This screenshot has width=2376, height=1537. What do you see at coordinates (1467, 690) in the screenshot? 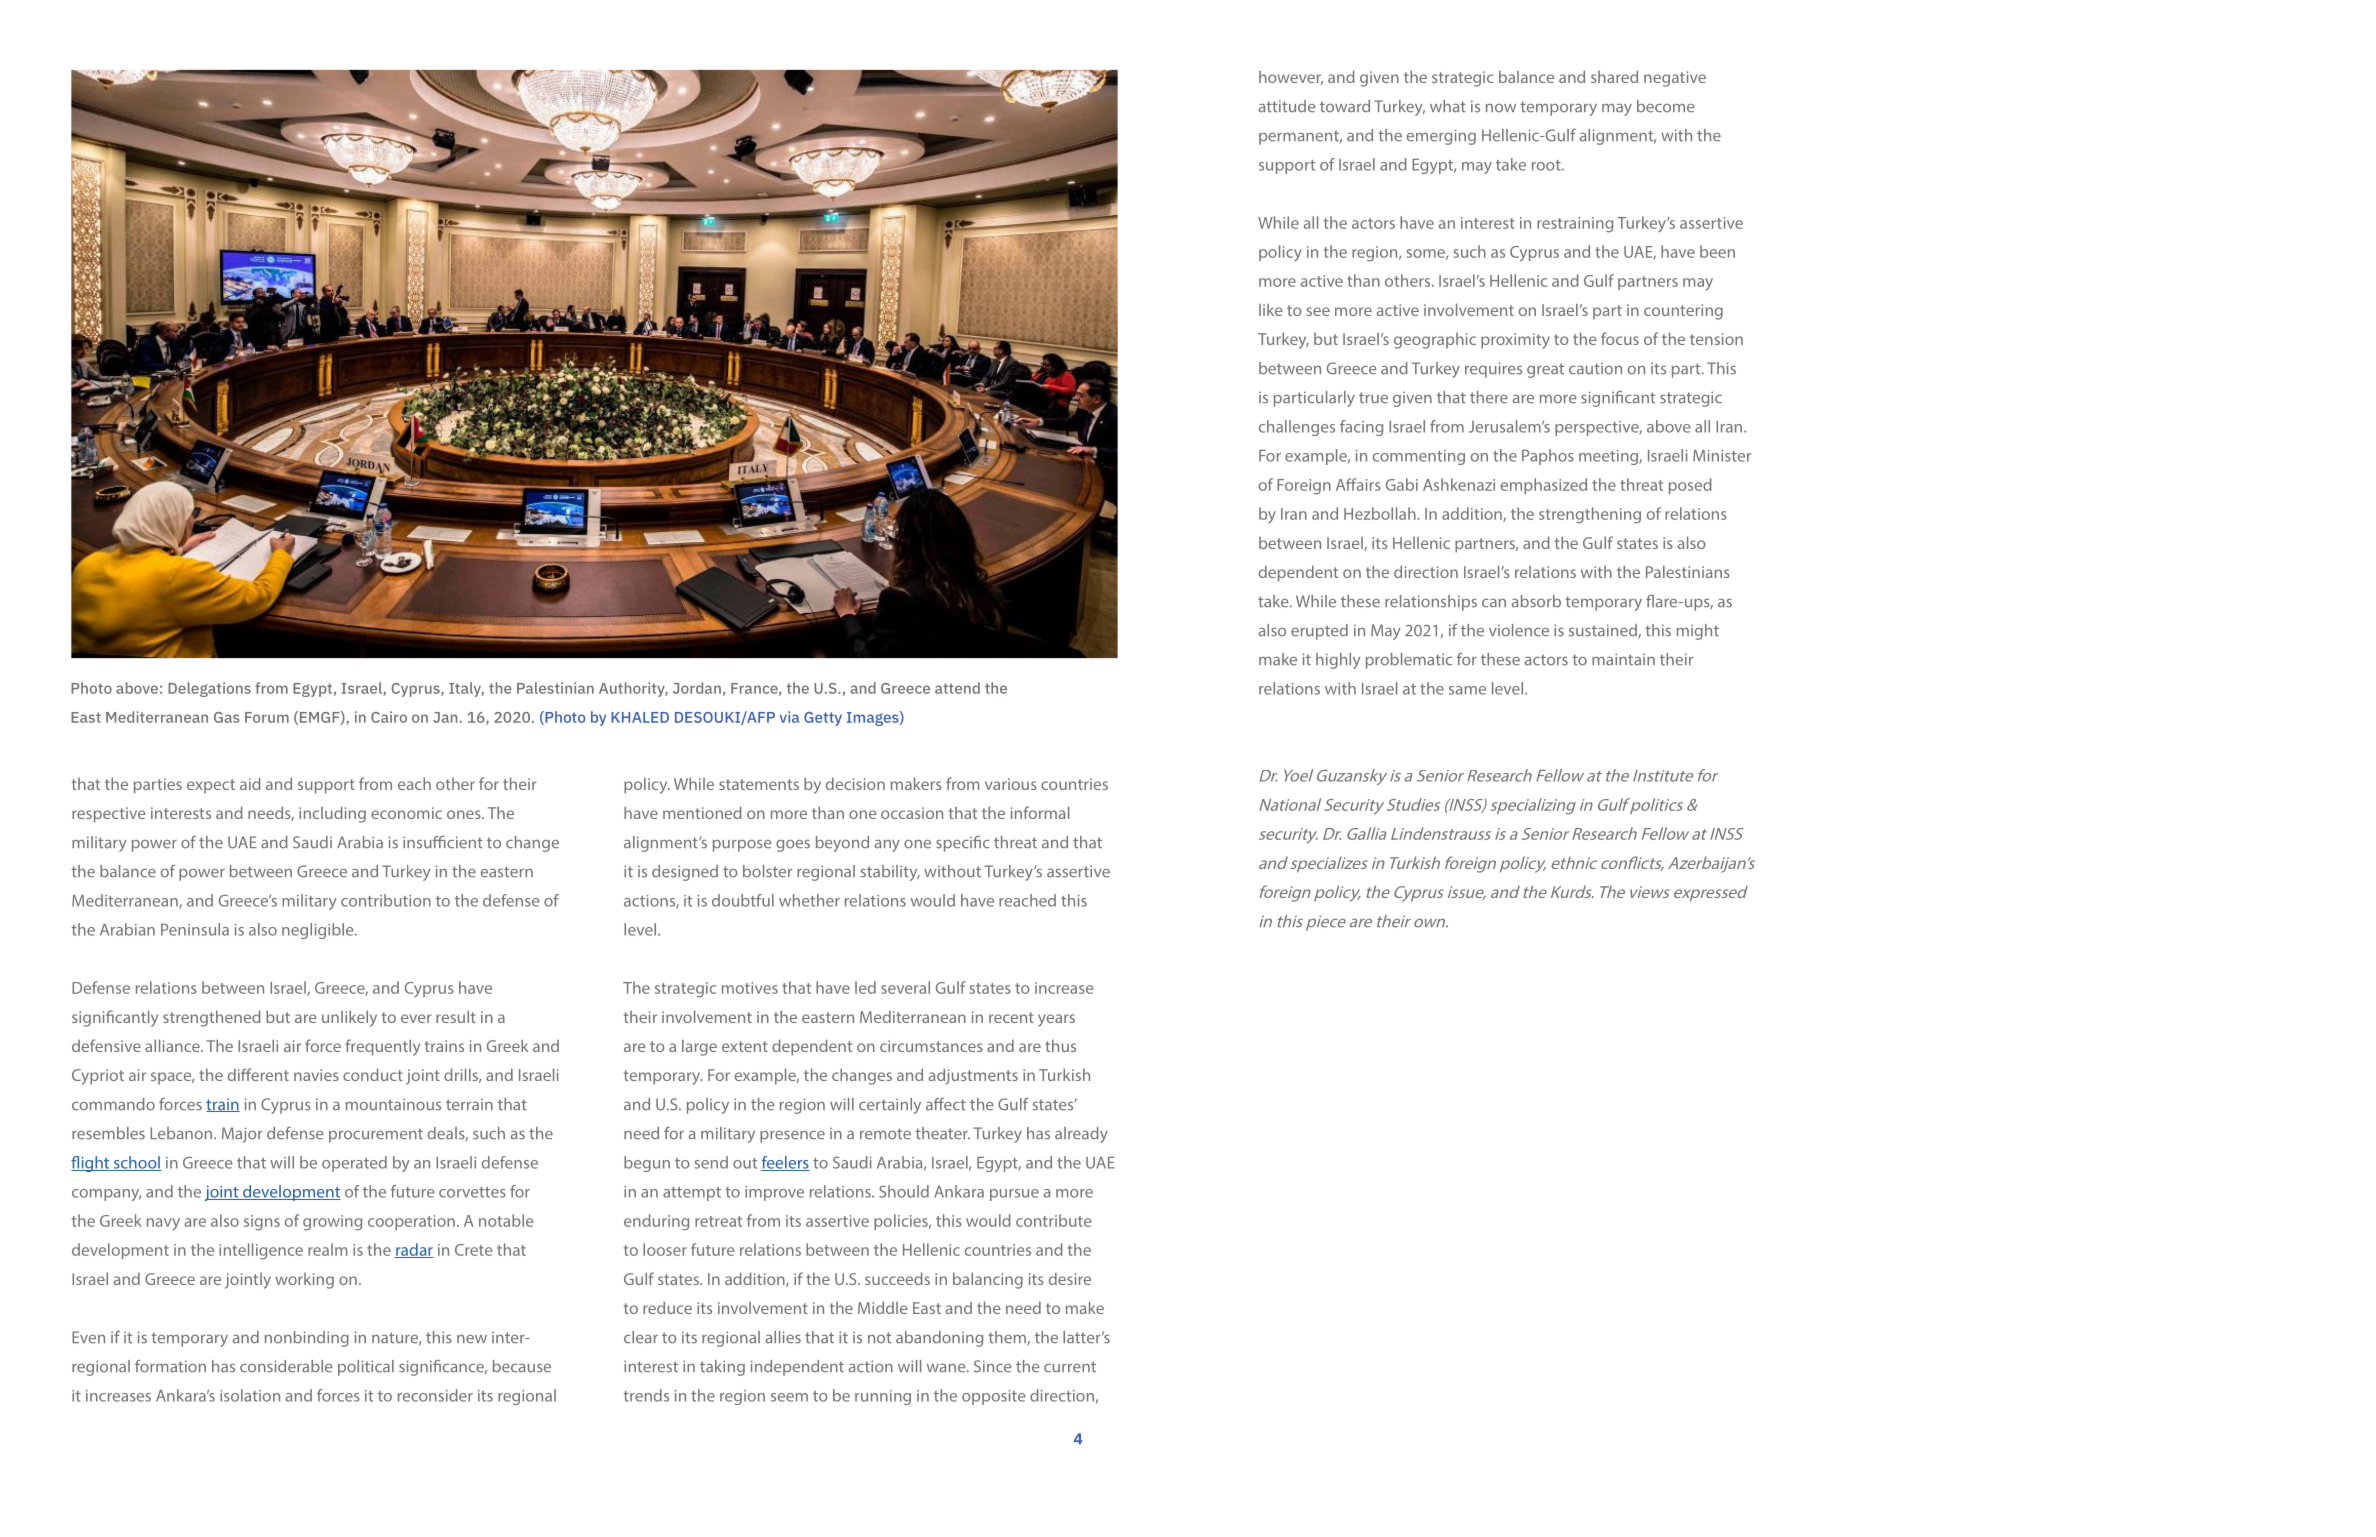
I see `same` at bounding box center [1467, 690].
